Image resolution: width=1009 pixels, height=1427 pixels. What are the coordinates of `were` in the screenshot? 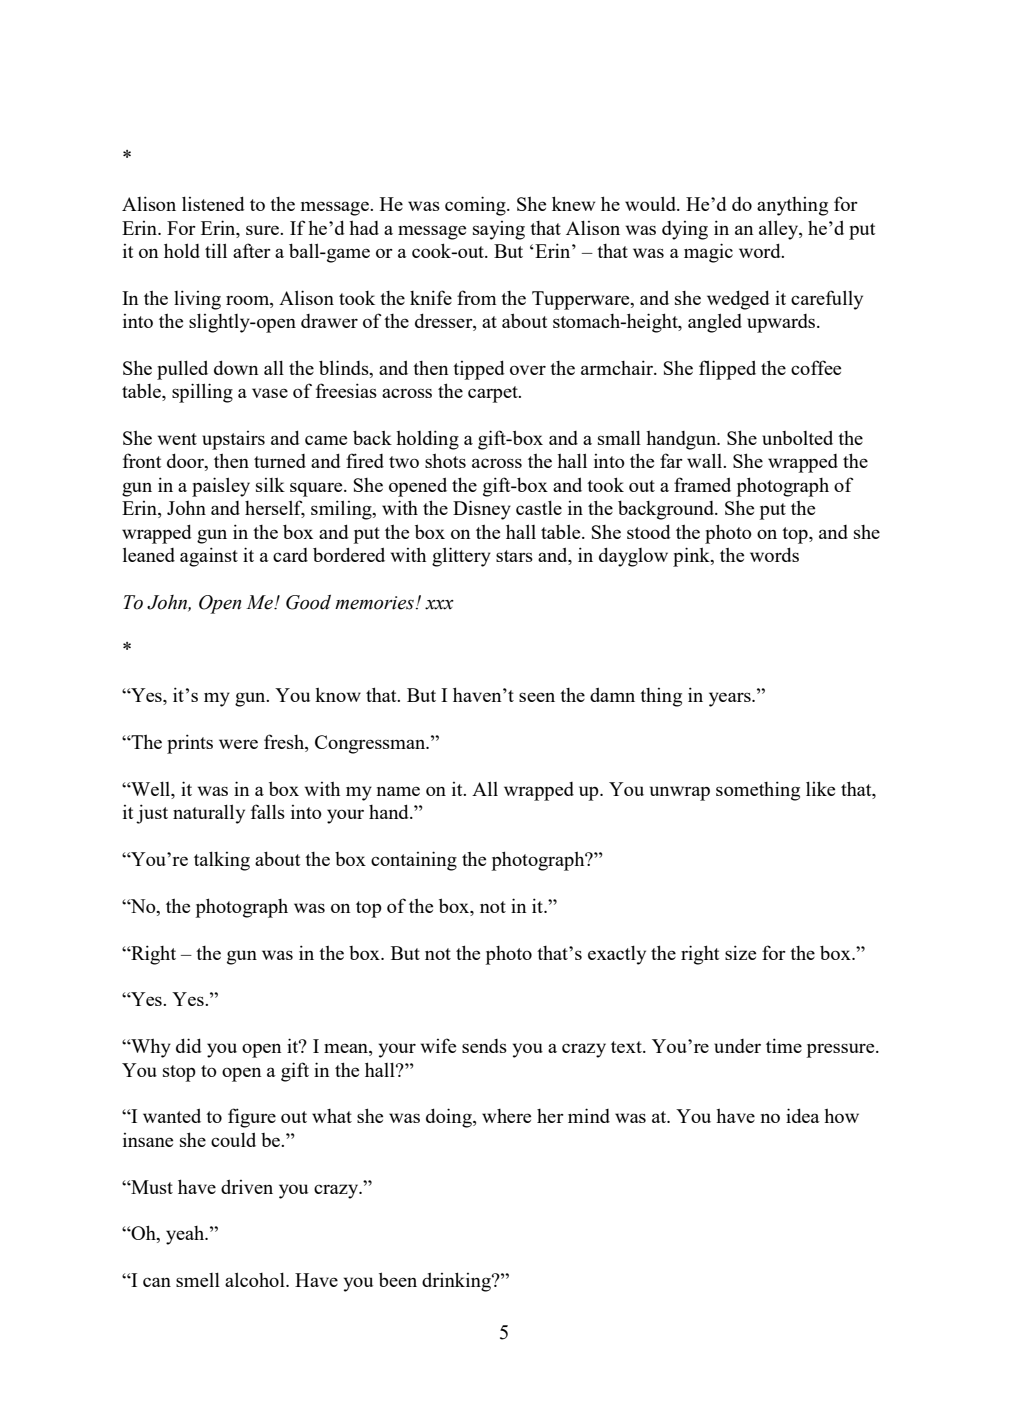 It's located at (238, 744).
